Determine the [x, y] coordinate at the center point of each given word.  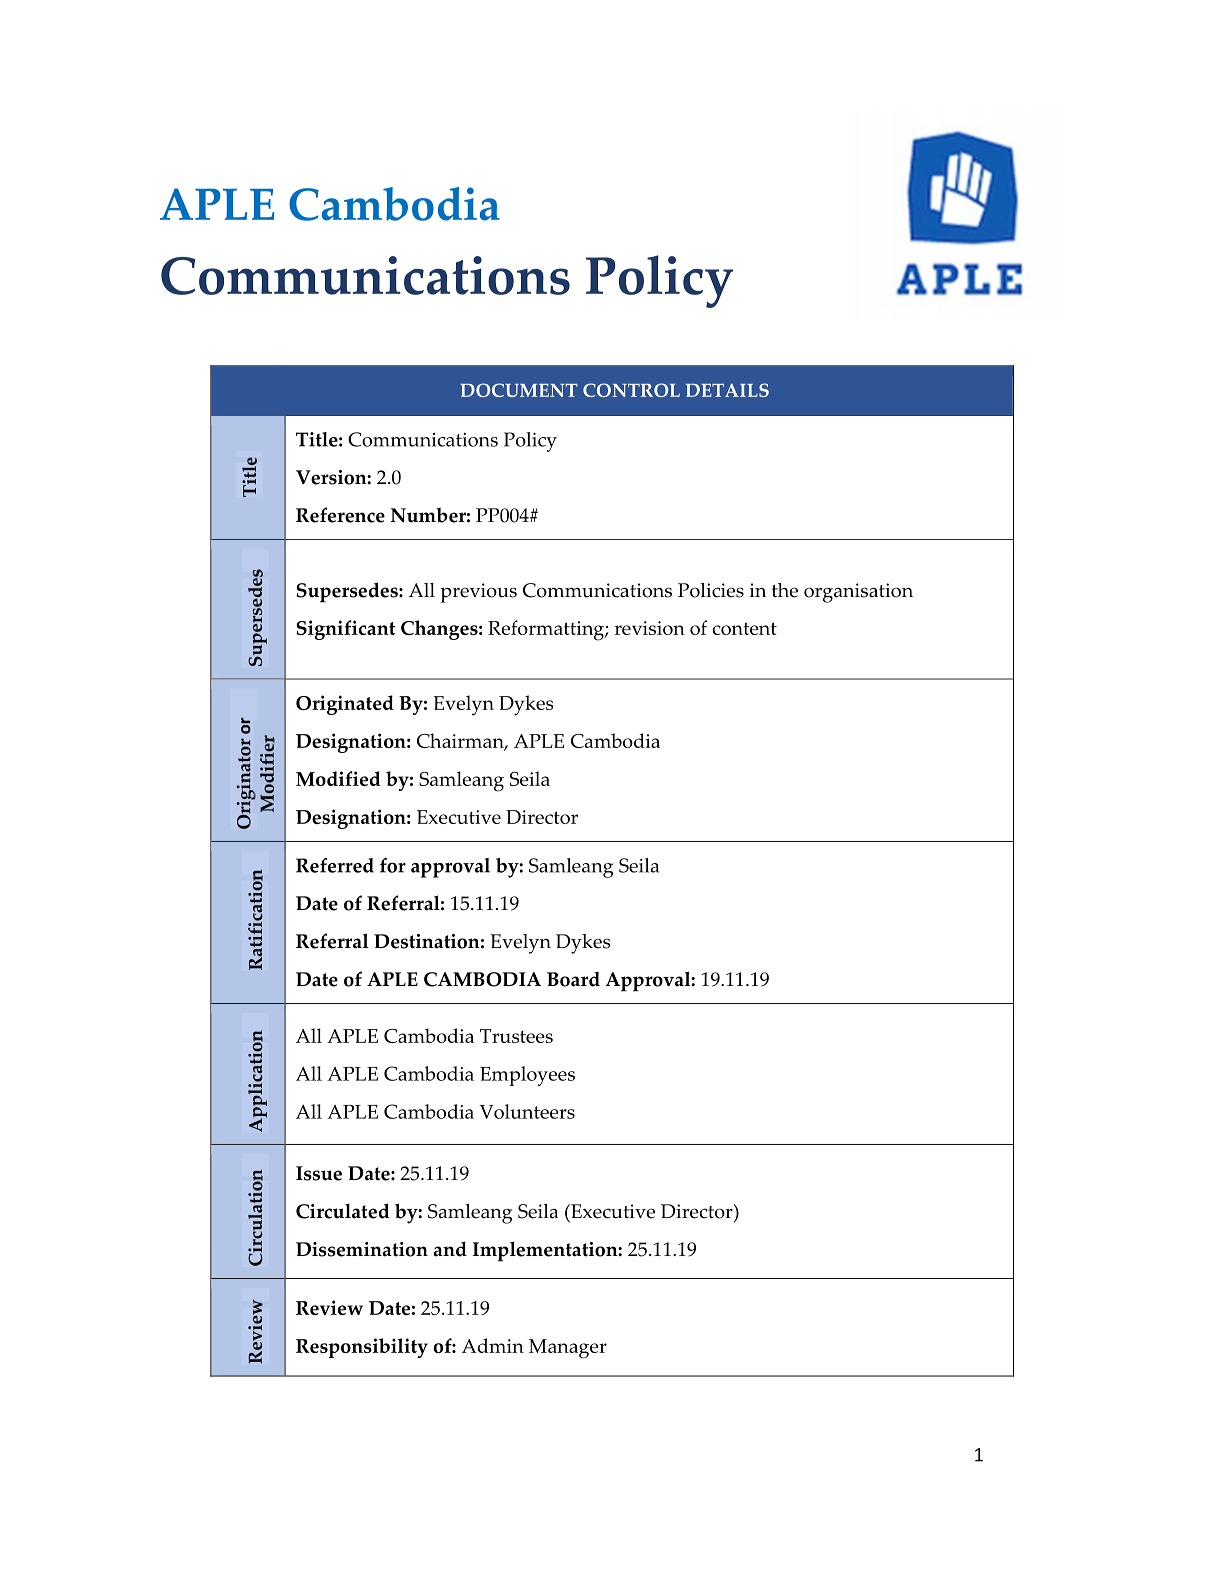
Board [573, 979]
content [744, 628]
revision [650, 628]
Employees [527, 1076]
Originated [345, 705]
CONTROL [631, 390]
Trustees [516, 1036]
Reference [340, 515]
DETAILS [727, 390]
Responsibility [362, 1348]
